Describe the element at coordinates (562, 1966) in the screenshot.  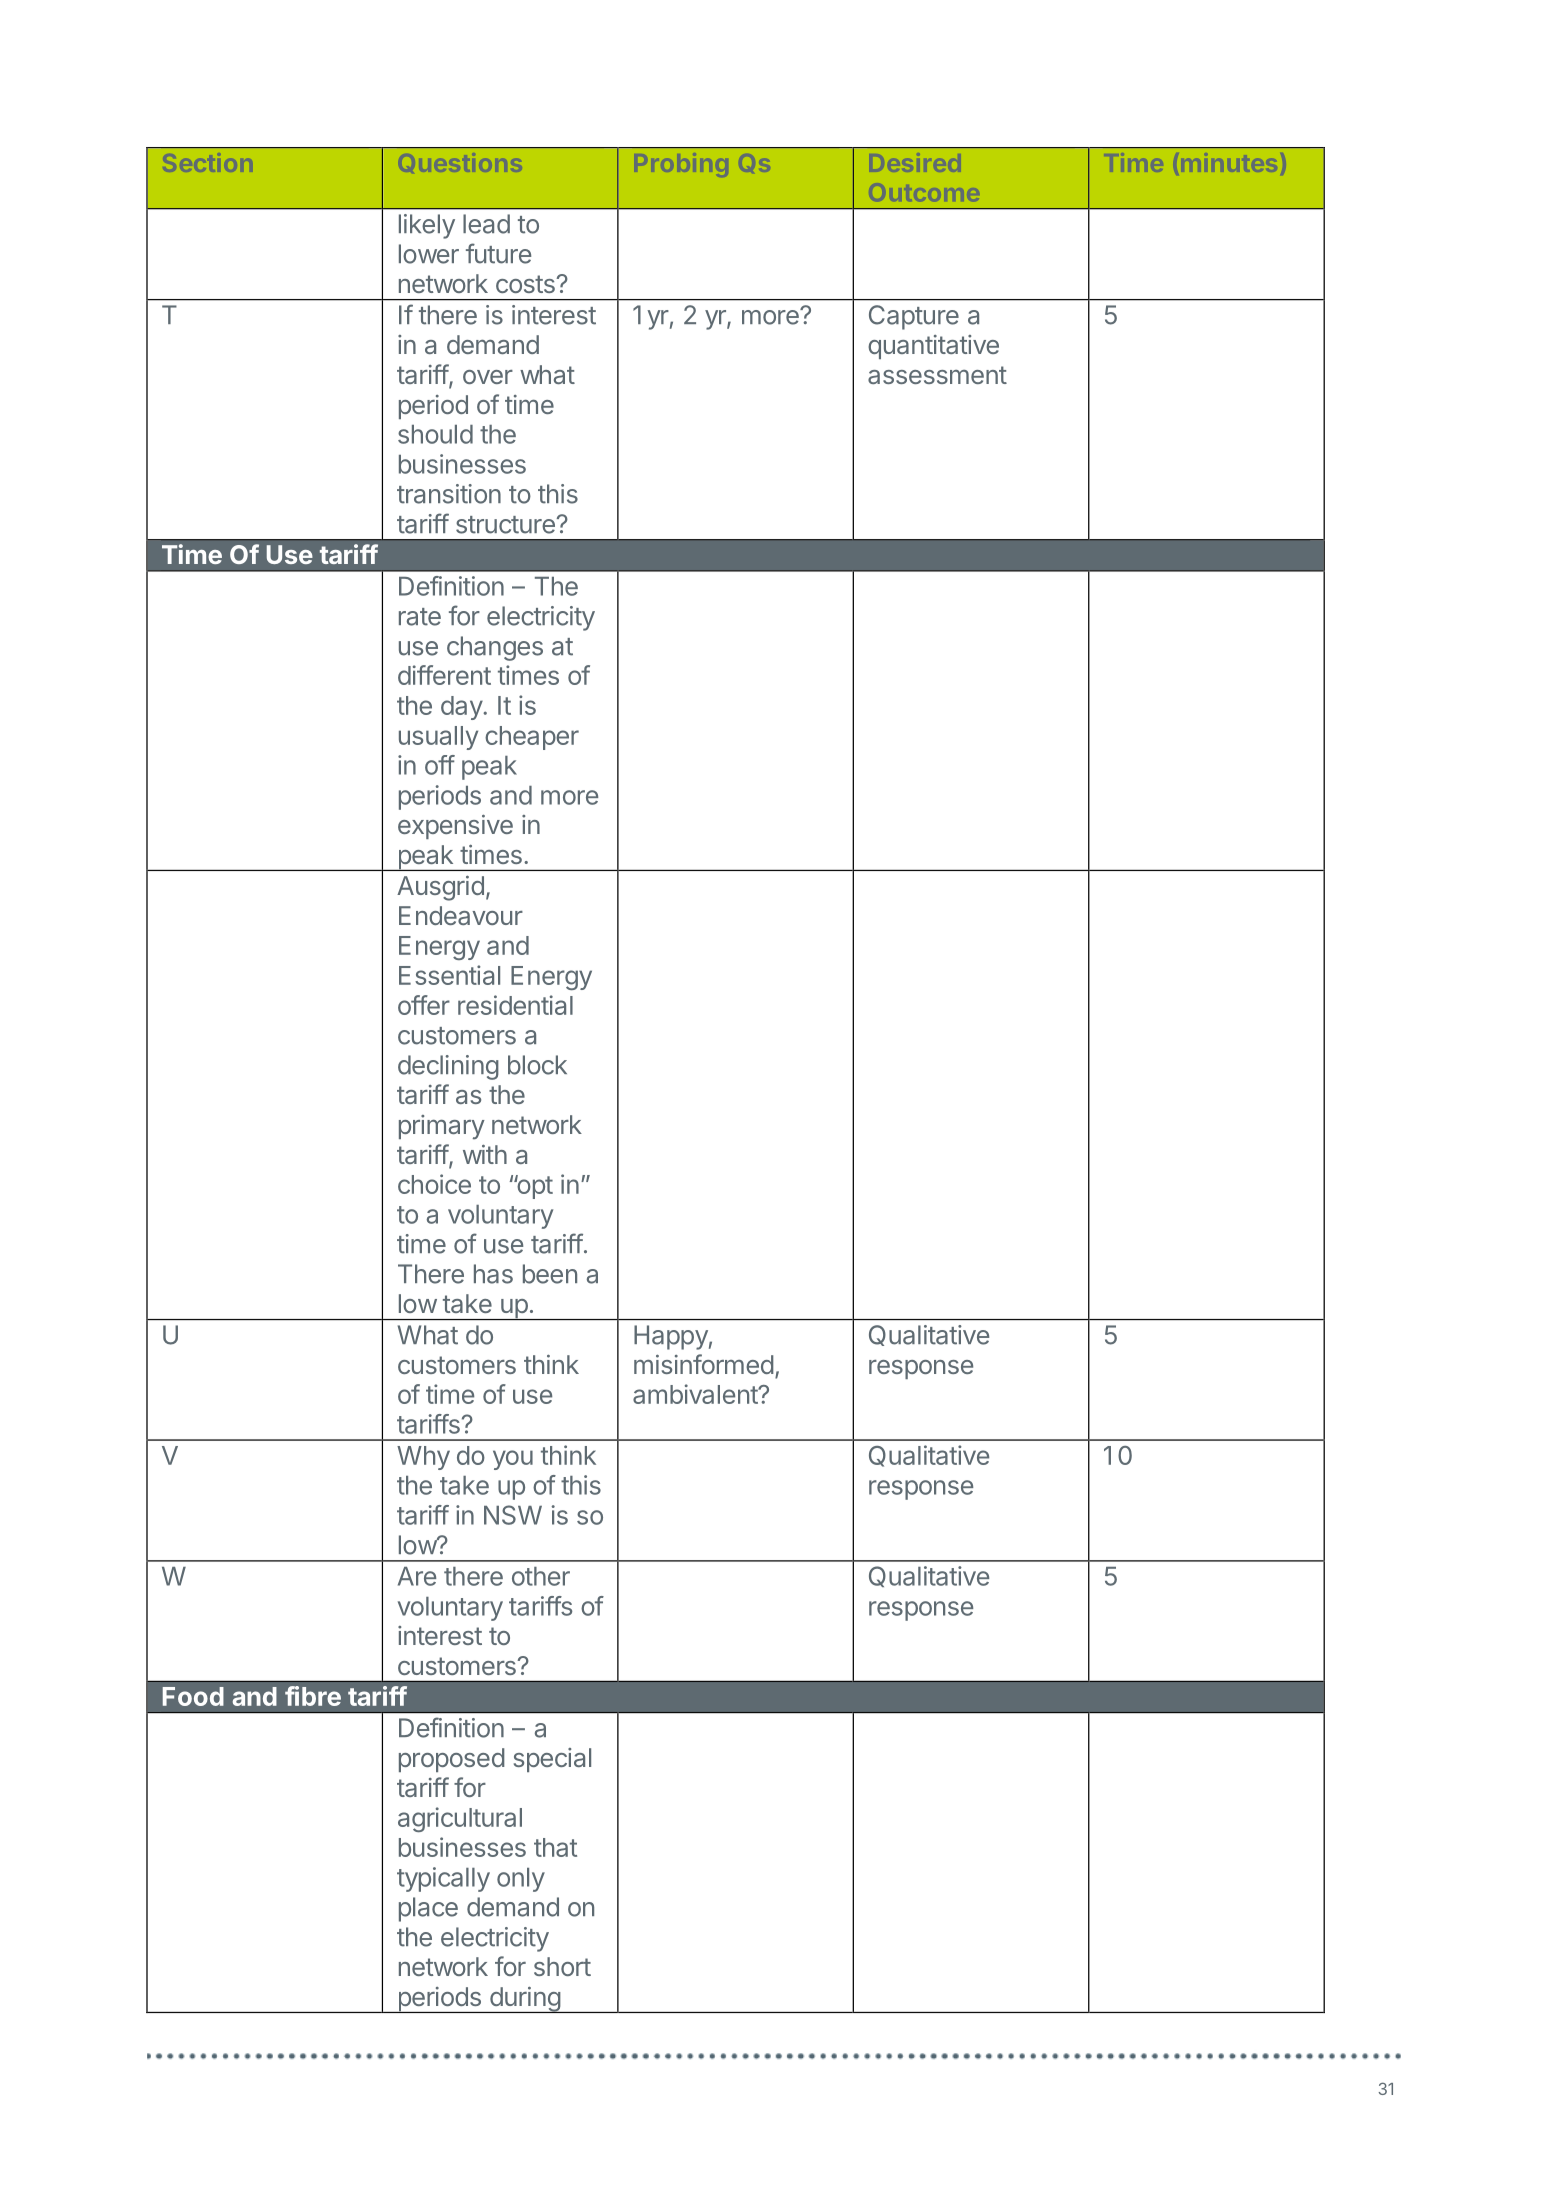
I see `short` at that location.
